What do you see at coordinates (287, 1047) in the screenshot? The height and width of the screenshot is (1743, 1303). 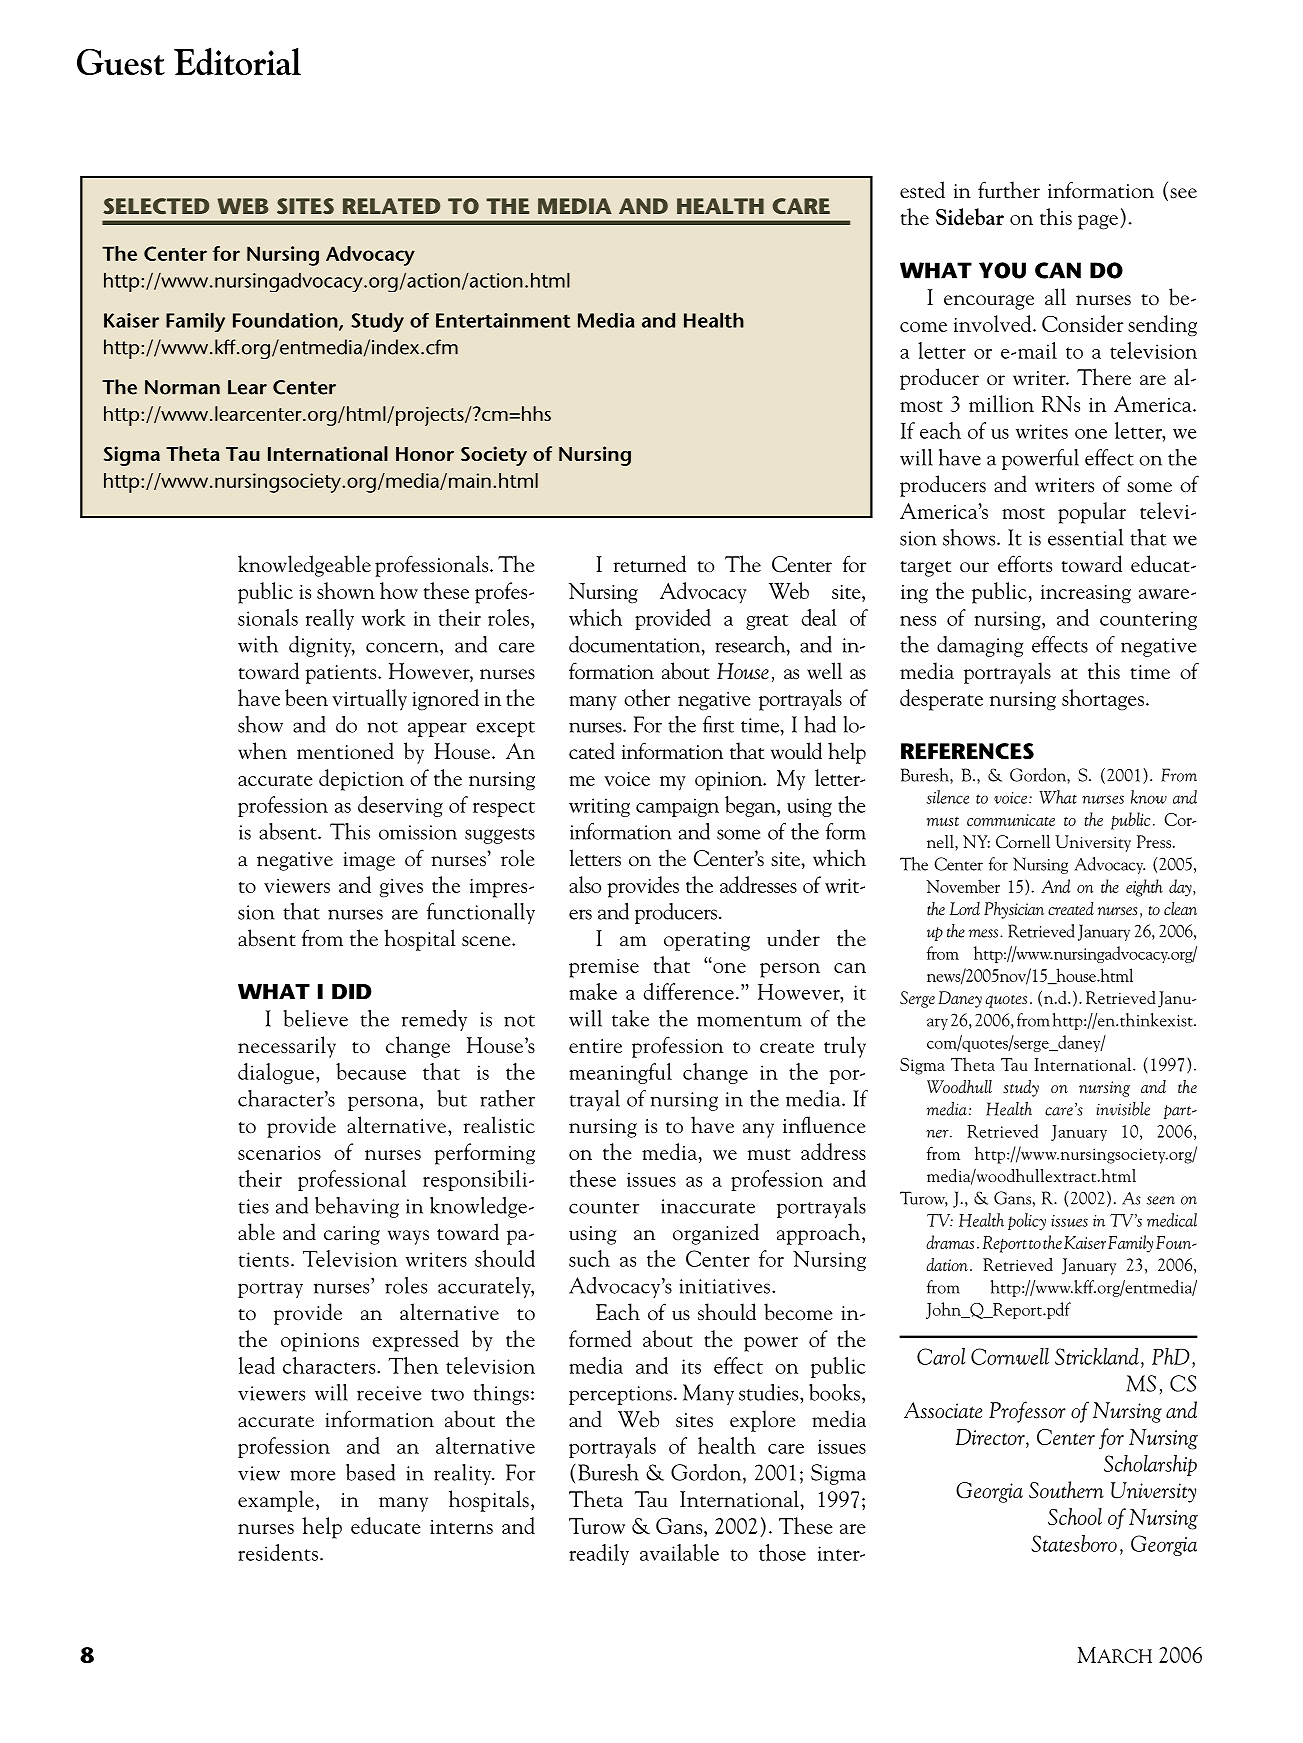 I see `necessarily` at bounding box center [287, 1047].
